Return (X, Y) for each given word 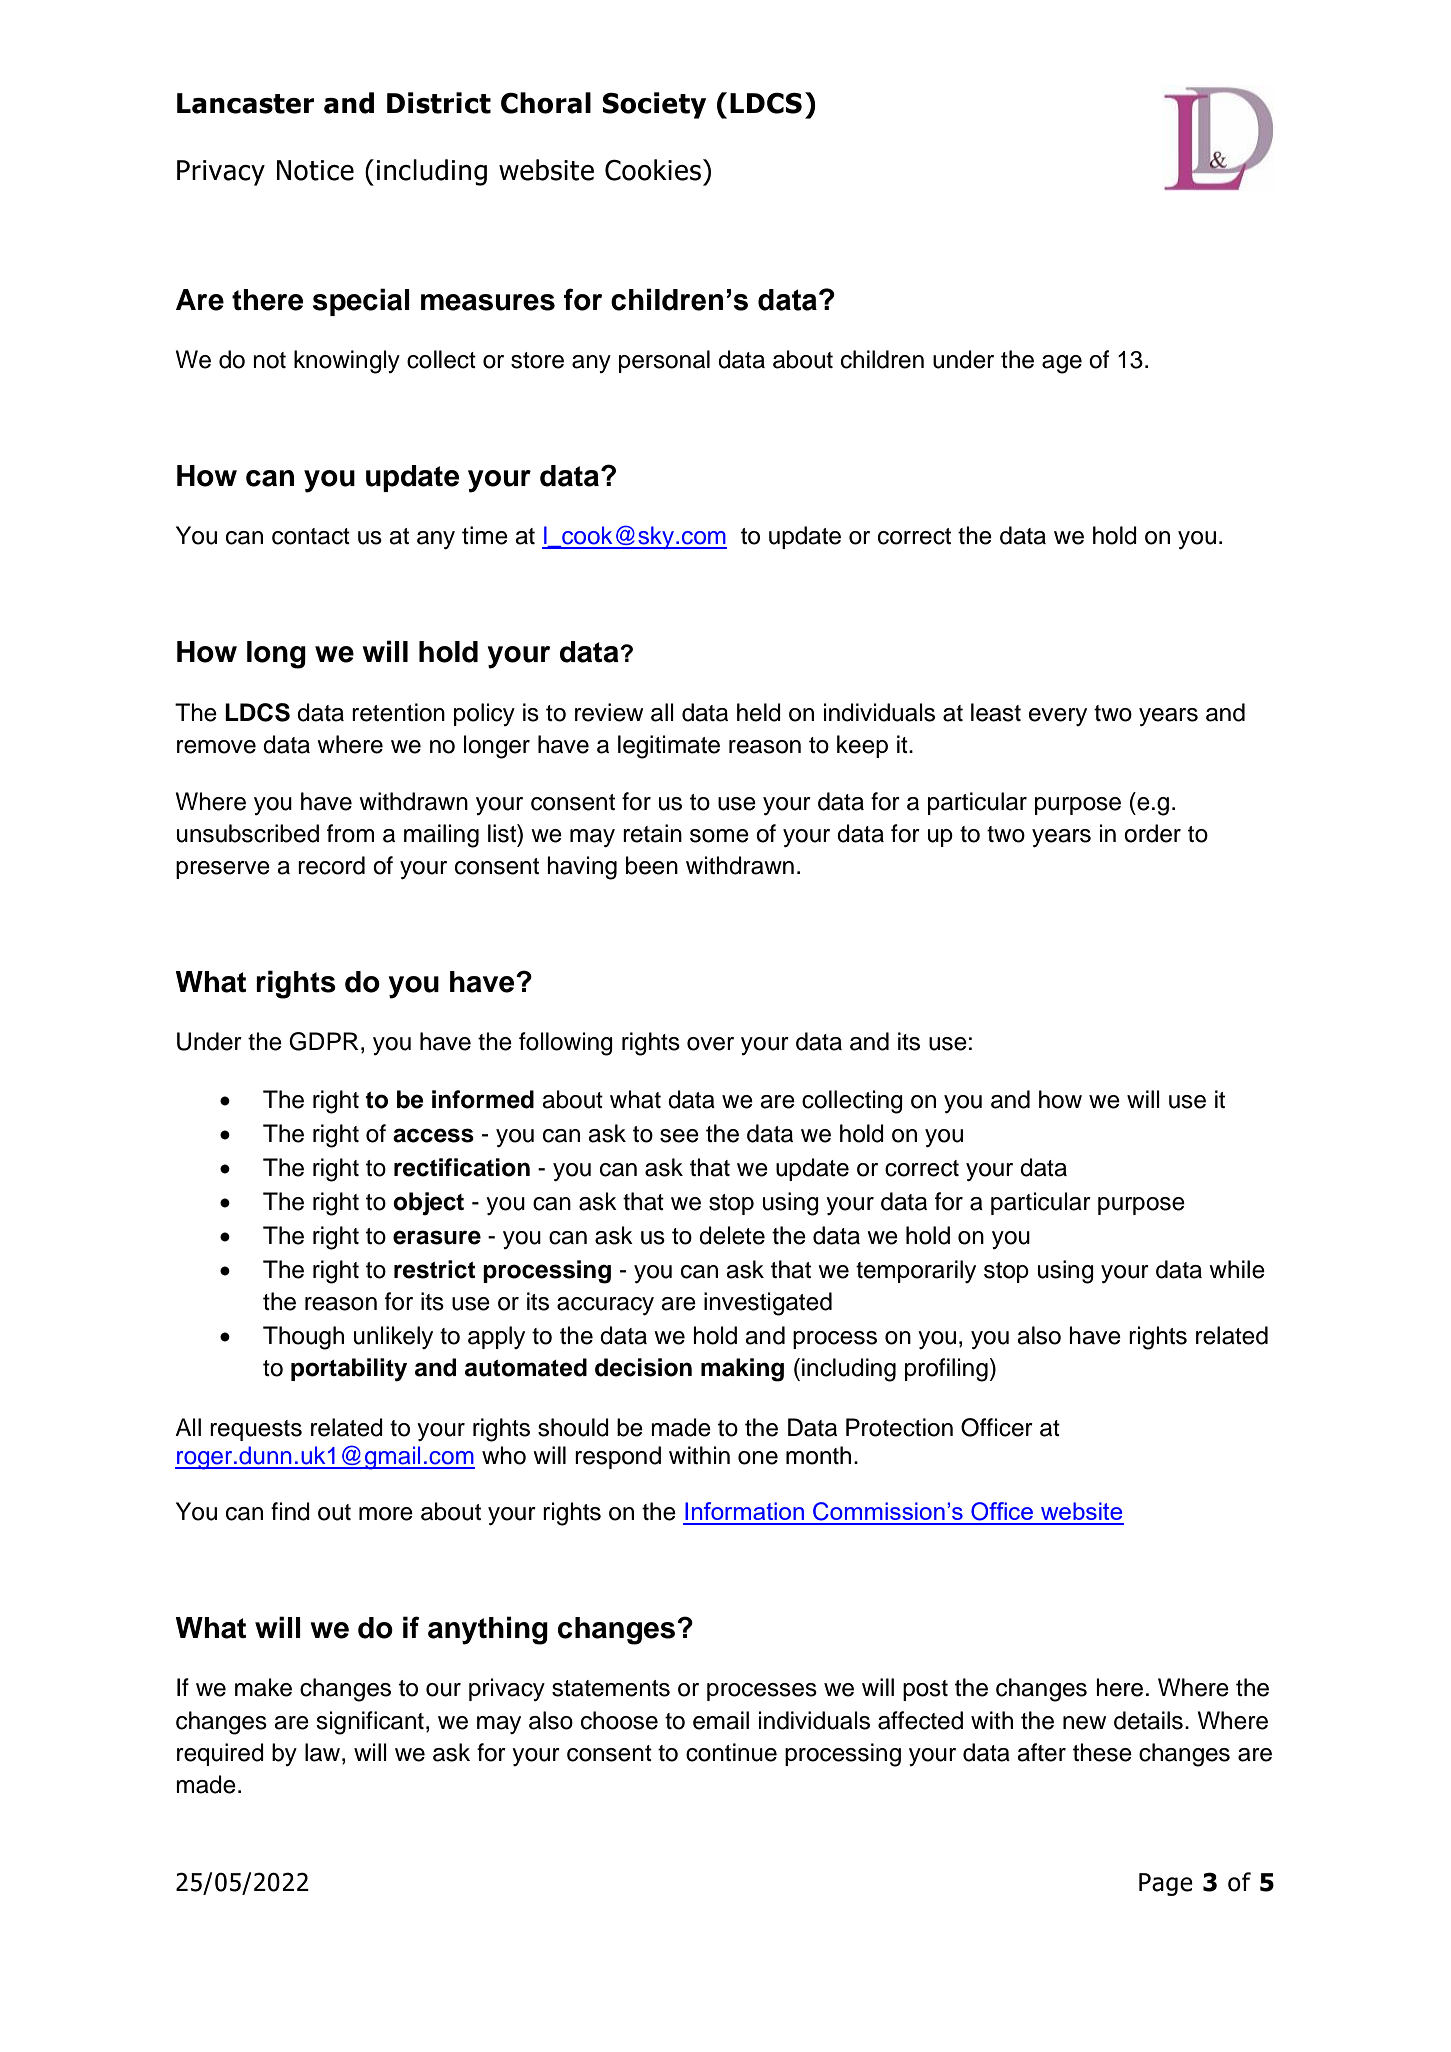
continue (731, 1752)
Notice (315, 170)
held (759, 712)
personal (664, 361)
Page (1166, 1884)
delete (732, 1235)
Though (303, 1338)
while (1237, 1269)
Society (654, 105)
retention (398, 712)
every (1058, 717)
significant (370, 1723)
